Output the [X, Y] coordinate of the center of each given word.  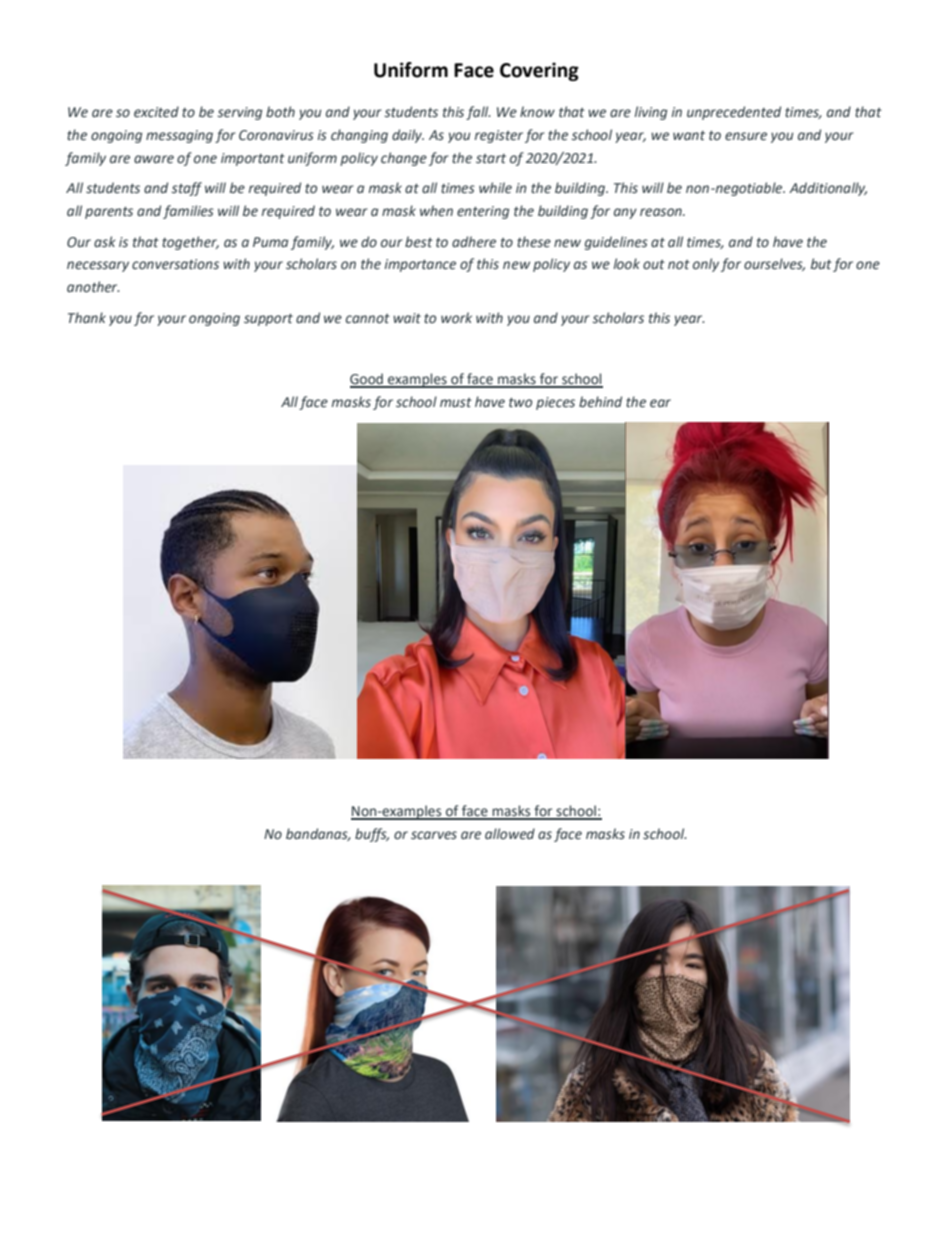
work [456, 317]
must [456, 403]
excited [156, 112]
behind [600, 402]
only [706, 265]
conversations [175, 264]
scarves [434, 835]
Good [367, 380]
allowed [510, 834]
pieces [555, 403]
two [520, 402]
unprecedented [734, 113]
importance [420, 265]
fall [478, 113]
